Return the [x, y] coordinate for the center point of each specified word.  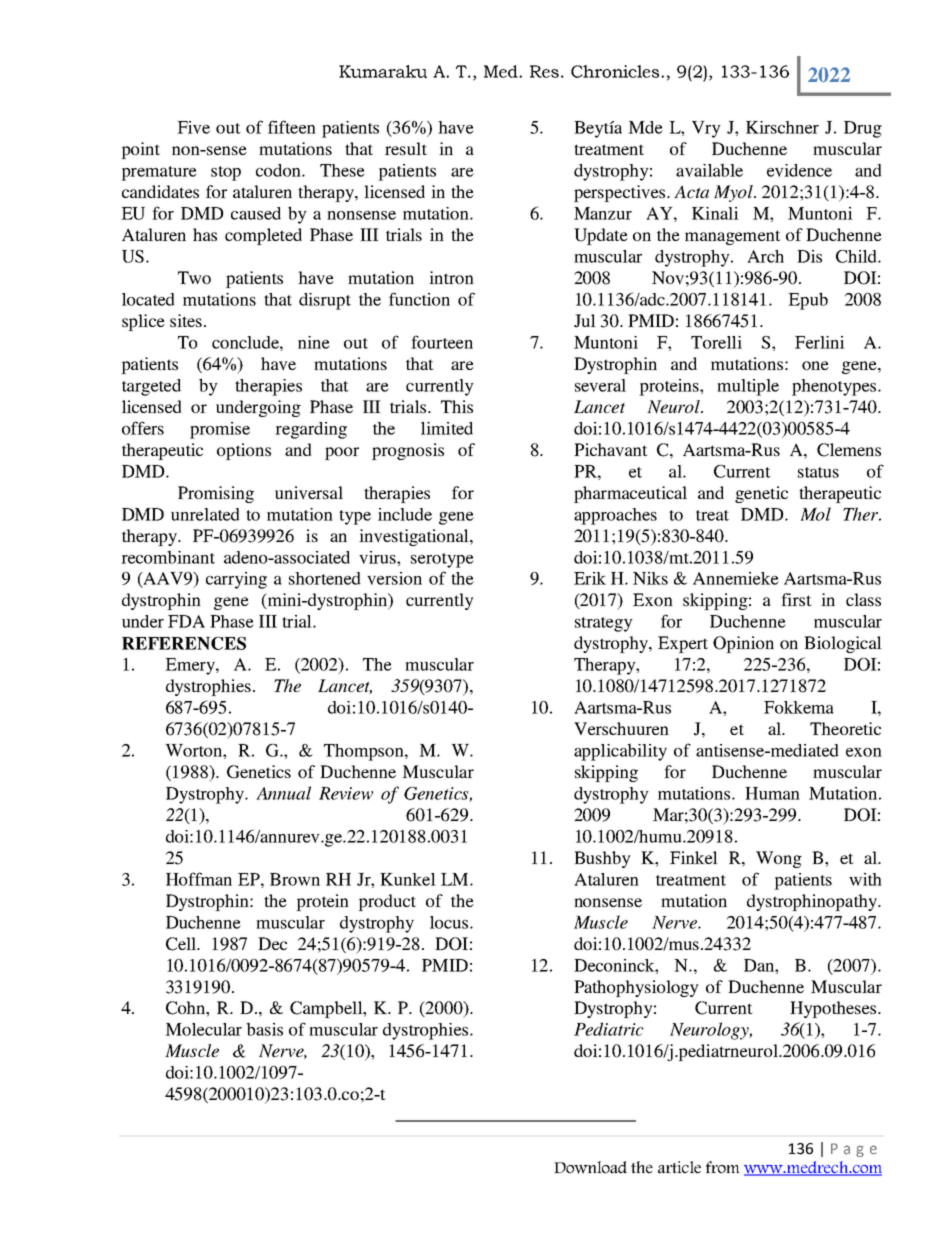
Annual [283, 793]
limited [447, 428]
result [406, 148]
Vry [706, 129]
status [818, 472]
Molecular [203, 1029]
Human [772, 793]
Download [590, 1167]
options [244, 451]
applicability [620, 752]
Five [193, 127]
